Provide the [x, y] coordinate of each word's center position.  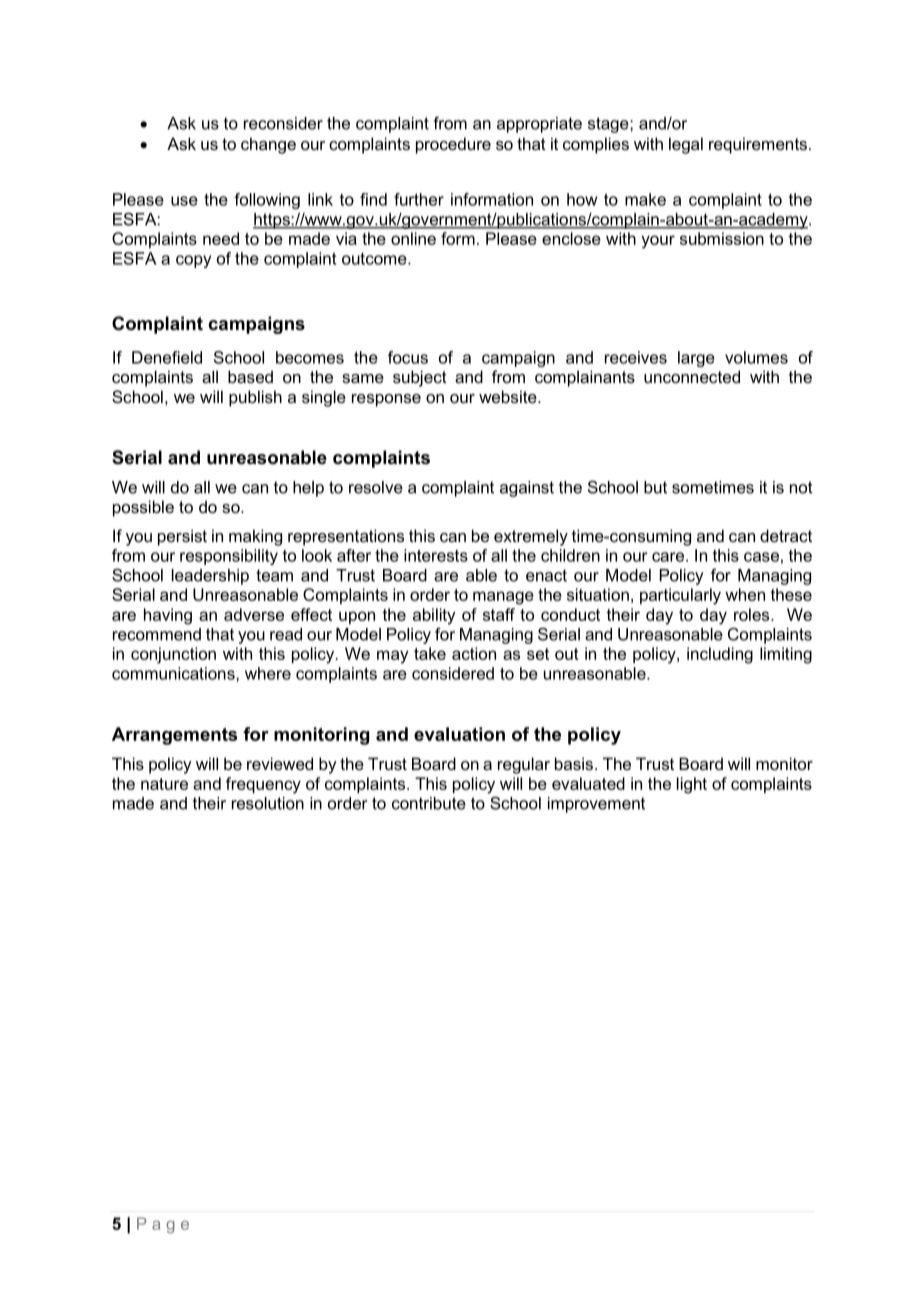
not [801, 487]
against [527, 489]
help [308, 489]
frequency [263, 785]
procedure [453, 145]
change [268, 145]
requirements [758, 145]
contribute [429, 803]
